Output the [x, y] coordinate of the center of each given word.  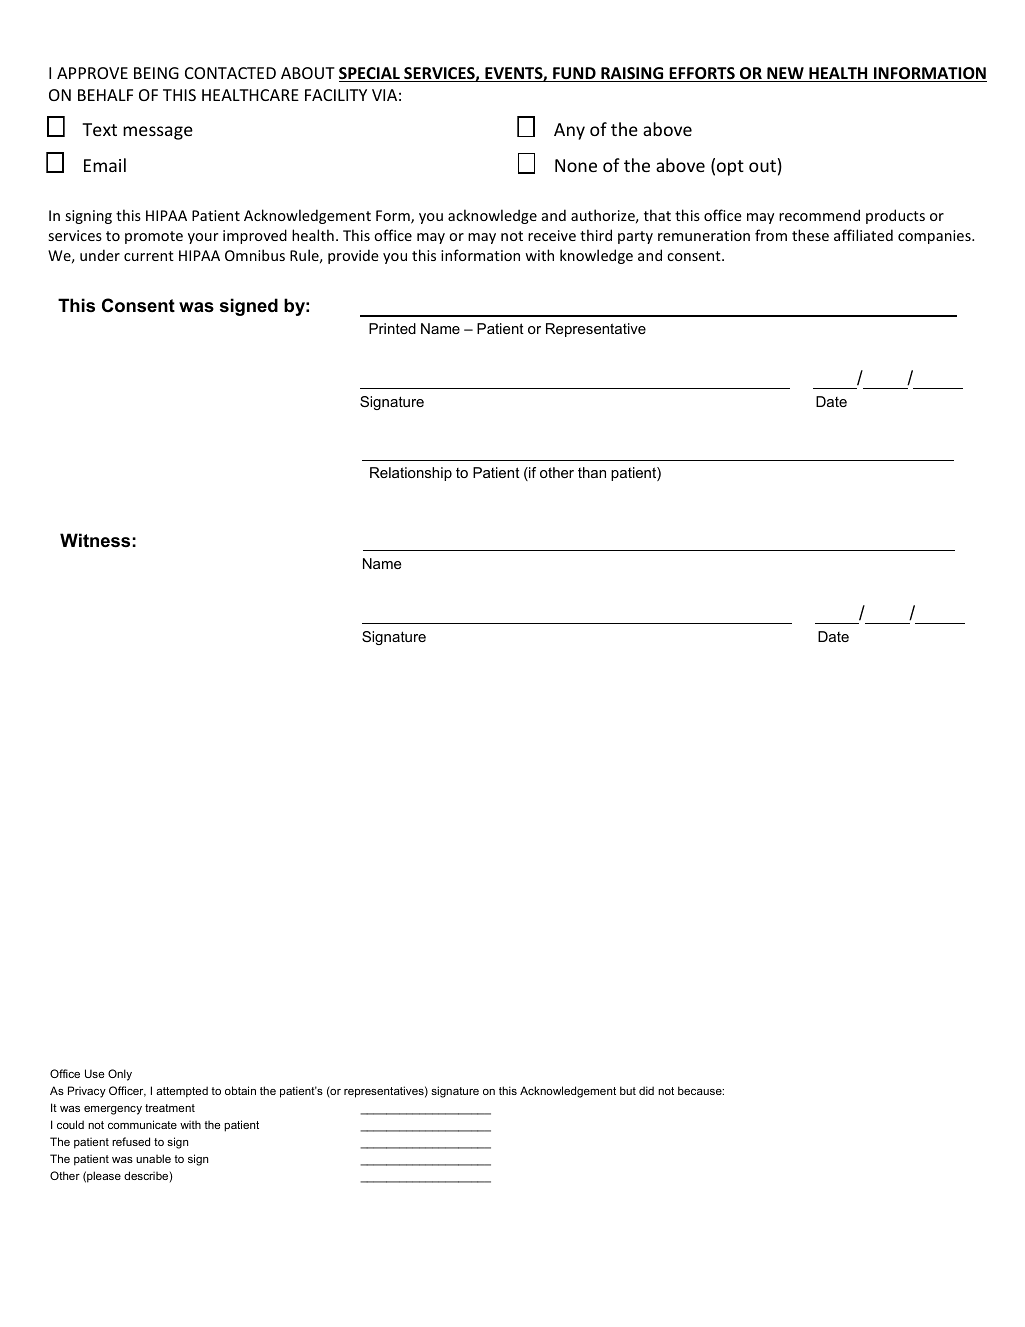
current [149, 256]
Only [120, 1075]
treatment [170, 1108]
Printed [392, 328]
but [628, 1090]
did [646, 1090]
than [592, 472]
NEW [785, 74]
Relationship [411, 474]
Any [569, 131]
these [810, 235]
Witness [95, 540]
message [158, 133]
